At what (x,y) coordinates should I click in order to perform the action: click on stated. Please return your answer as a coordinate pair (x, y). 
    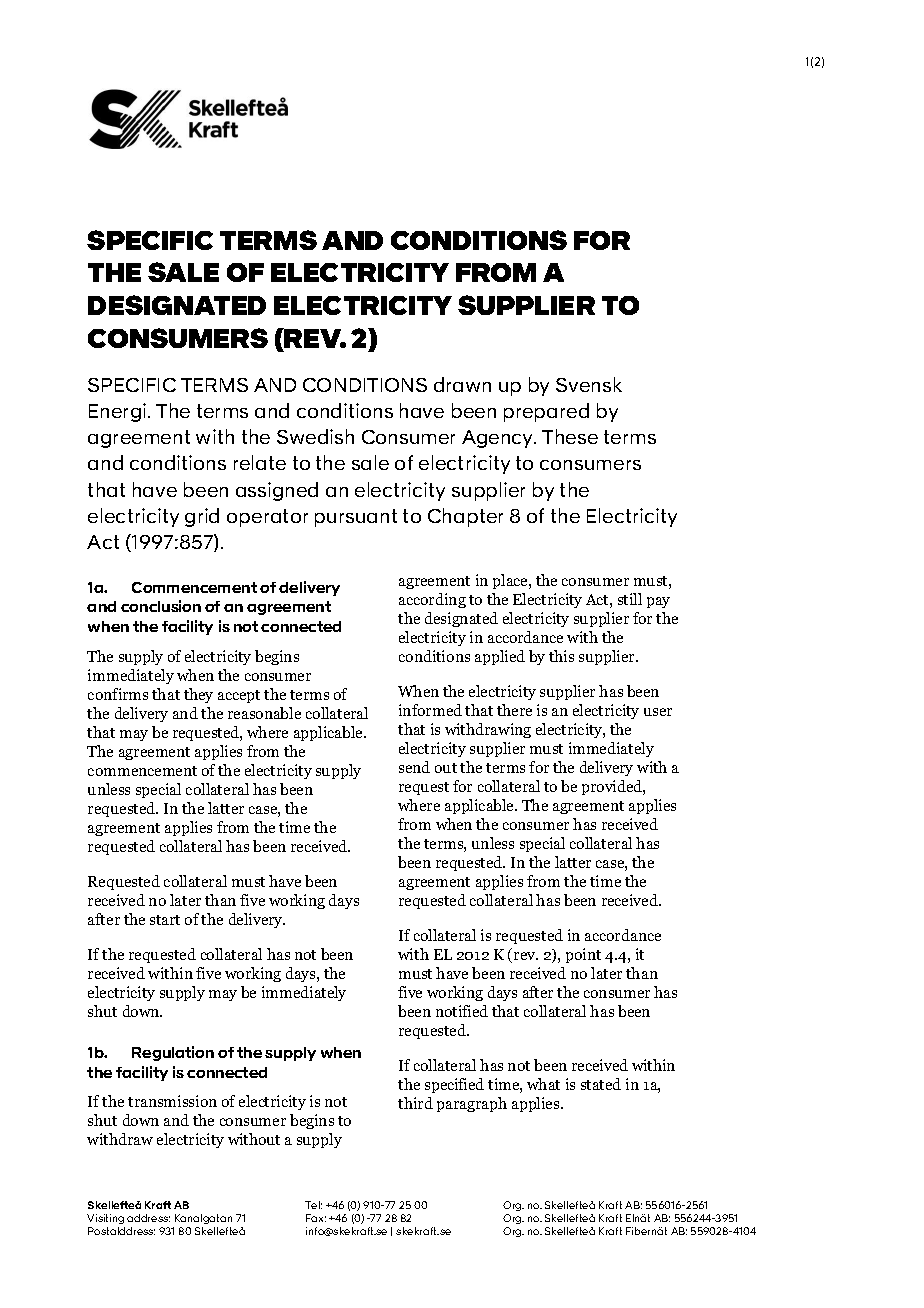
    Looking at the image, I should click on (601, 1084).
